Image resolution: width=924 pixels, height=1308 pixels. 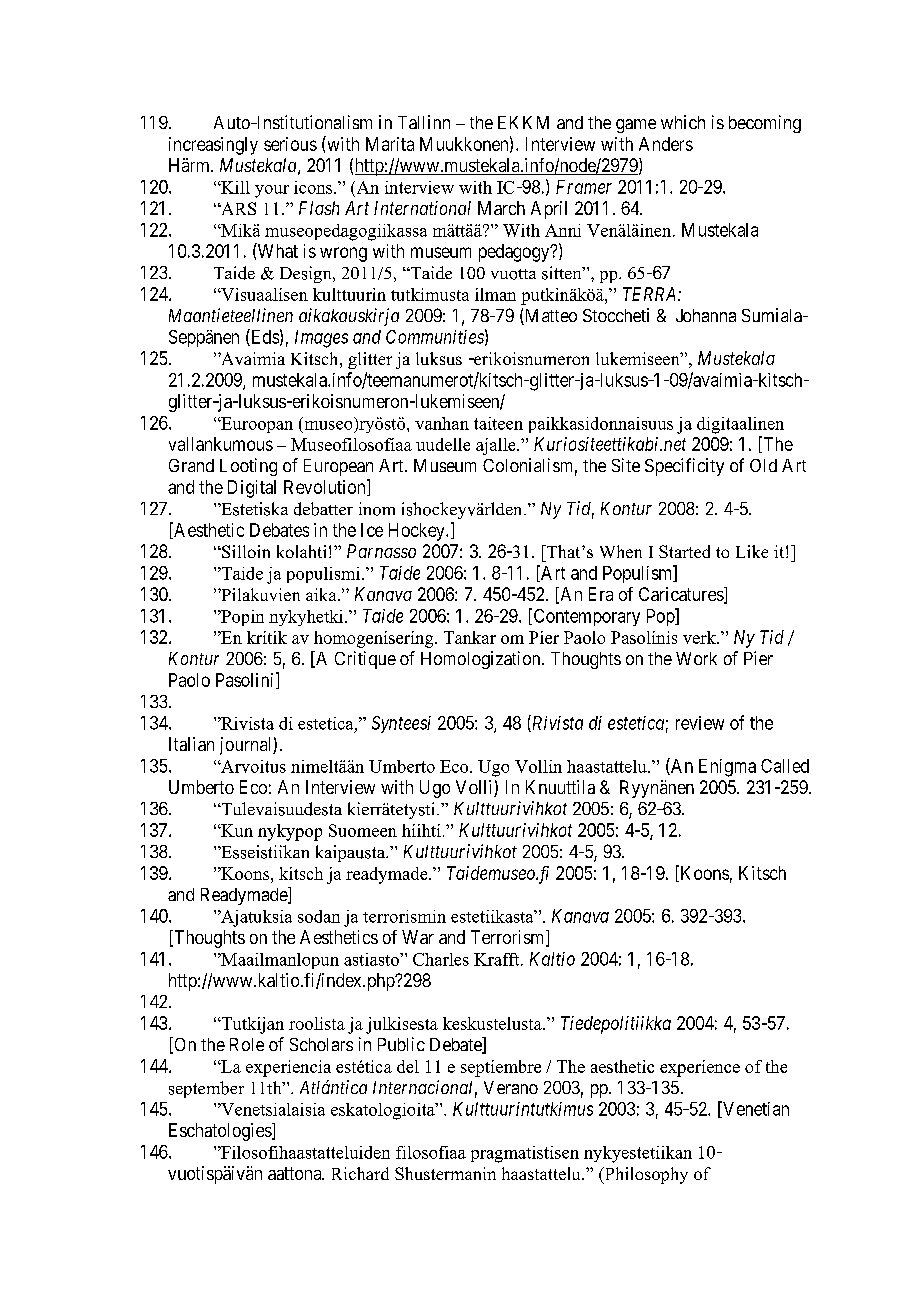 I want to click on september, so click(x=206, y=1089).
